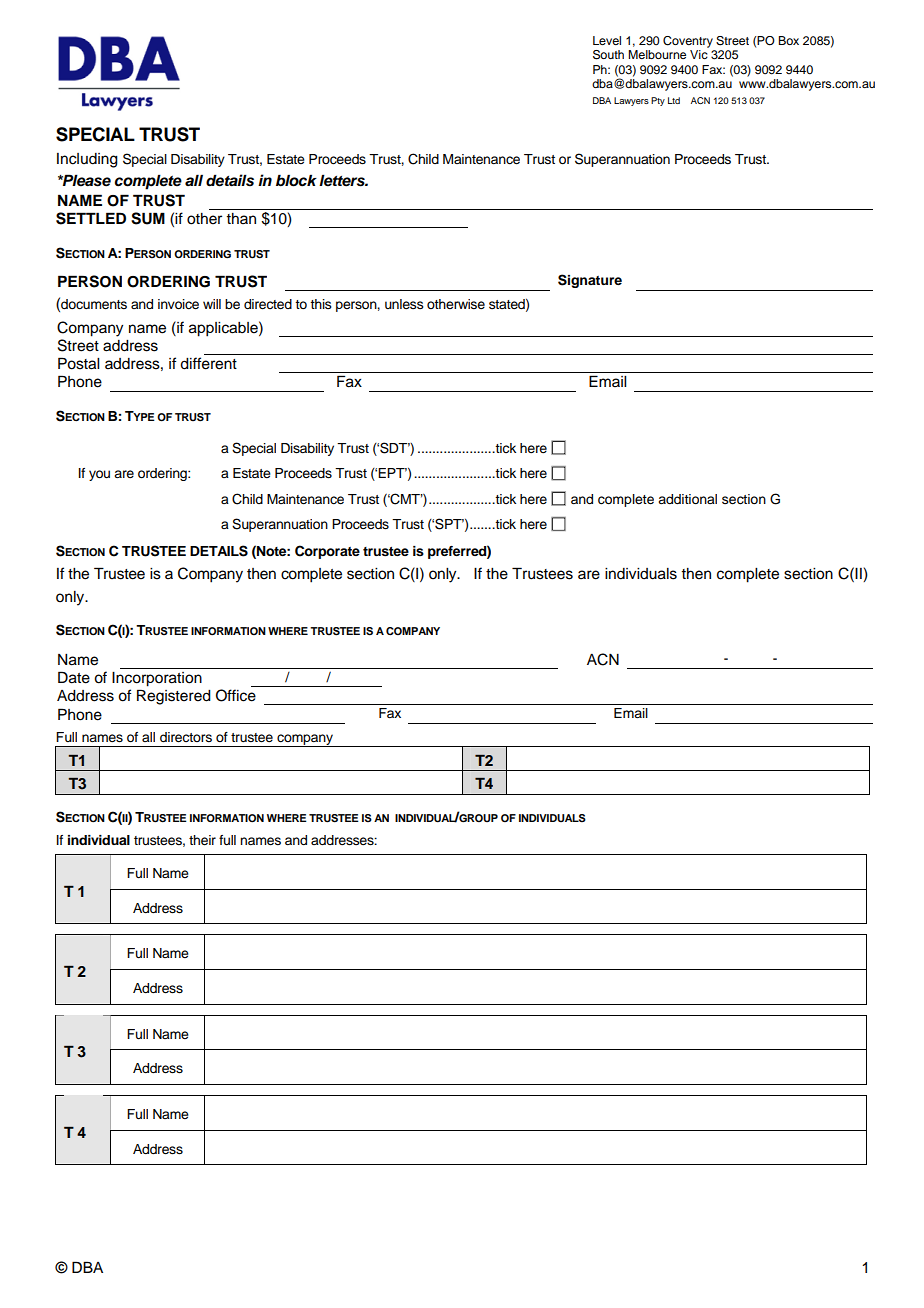  I want to click on their, so click(202, 840).
